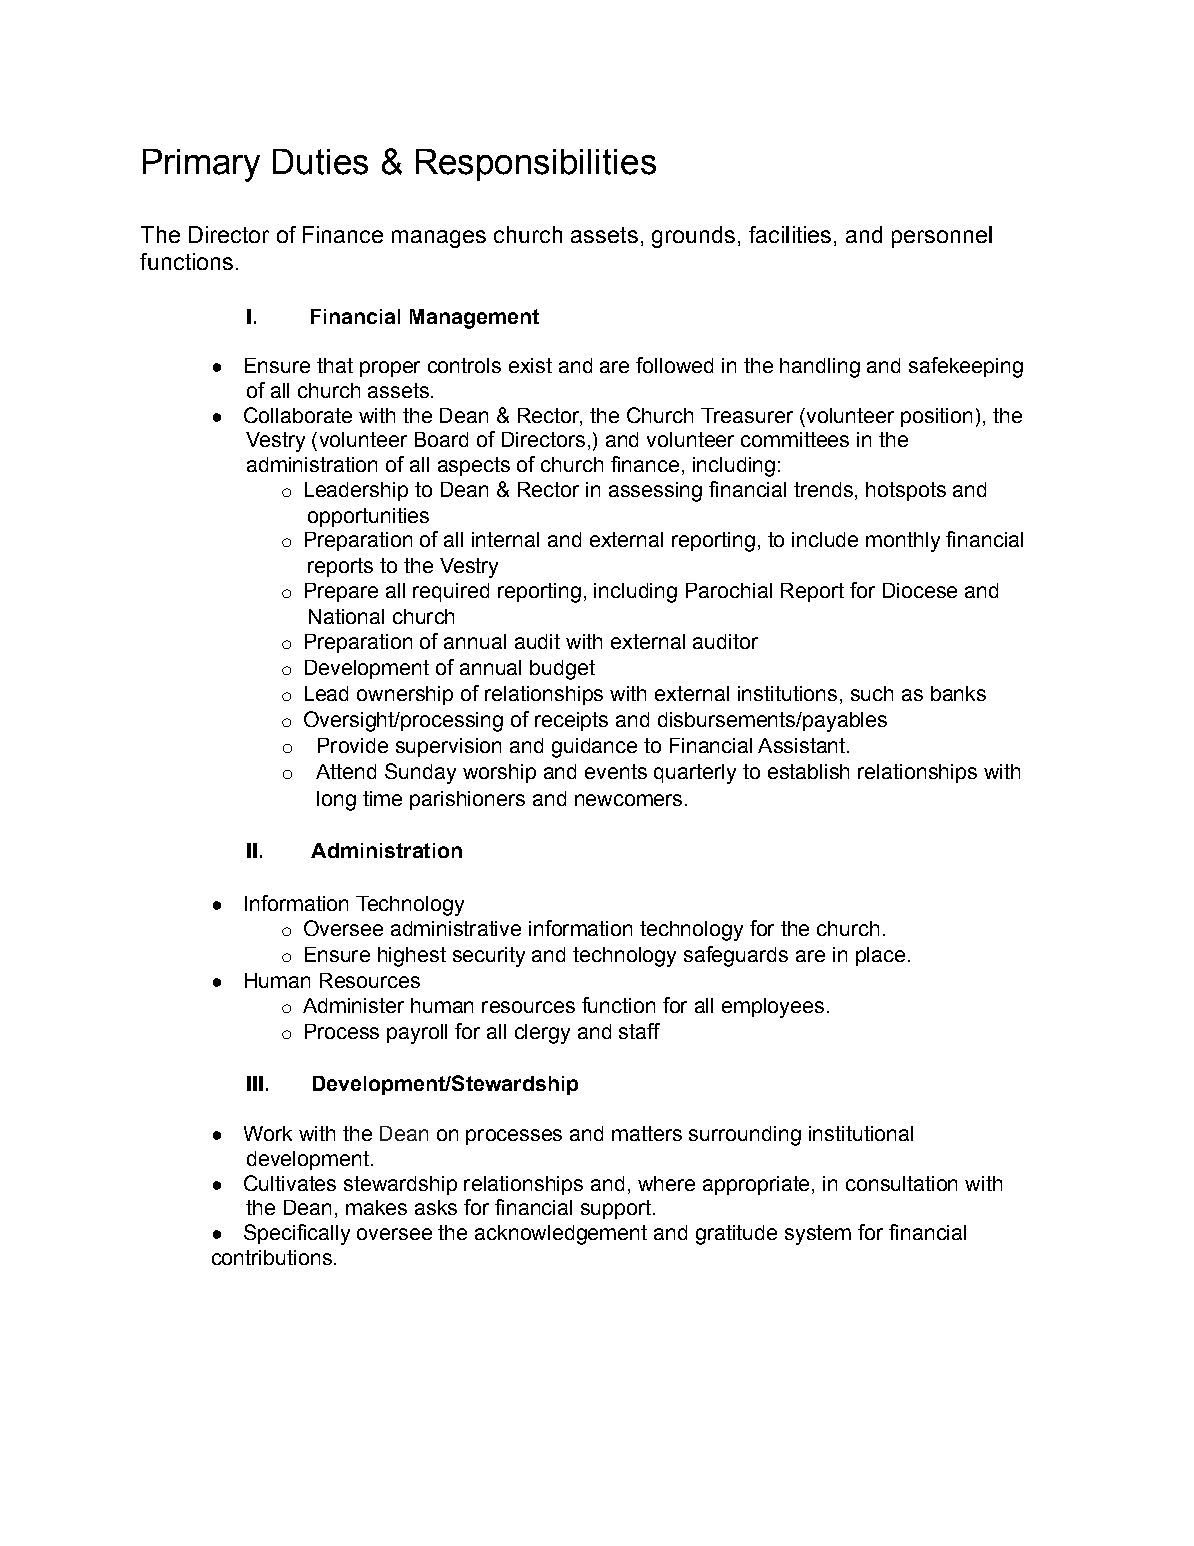 This image has width=1194, height=1546. What do you see at coordinates (320, 162) in the image?
I see `Duties` at bounding box center [320, 162].
